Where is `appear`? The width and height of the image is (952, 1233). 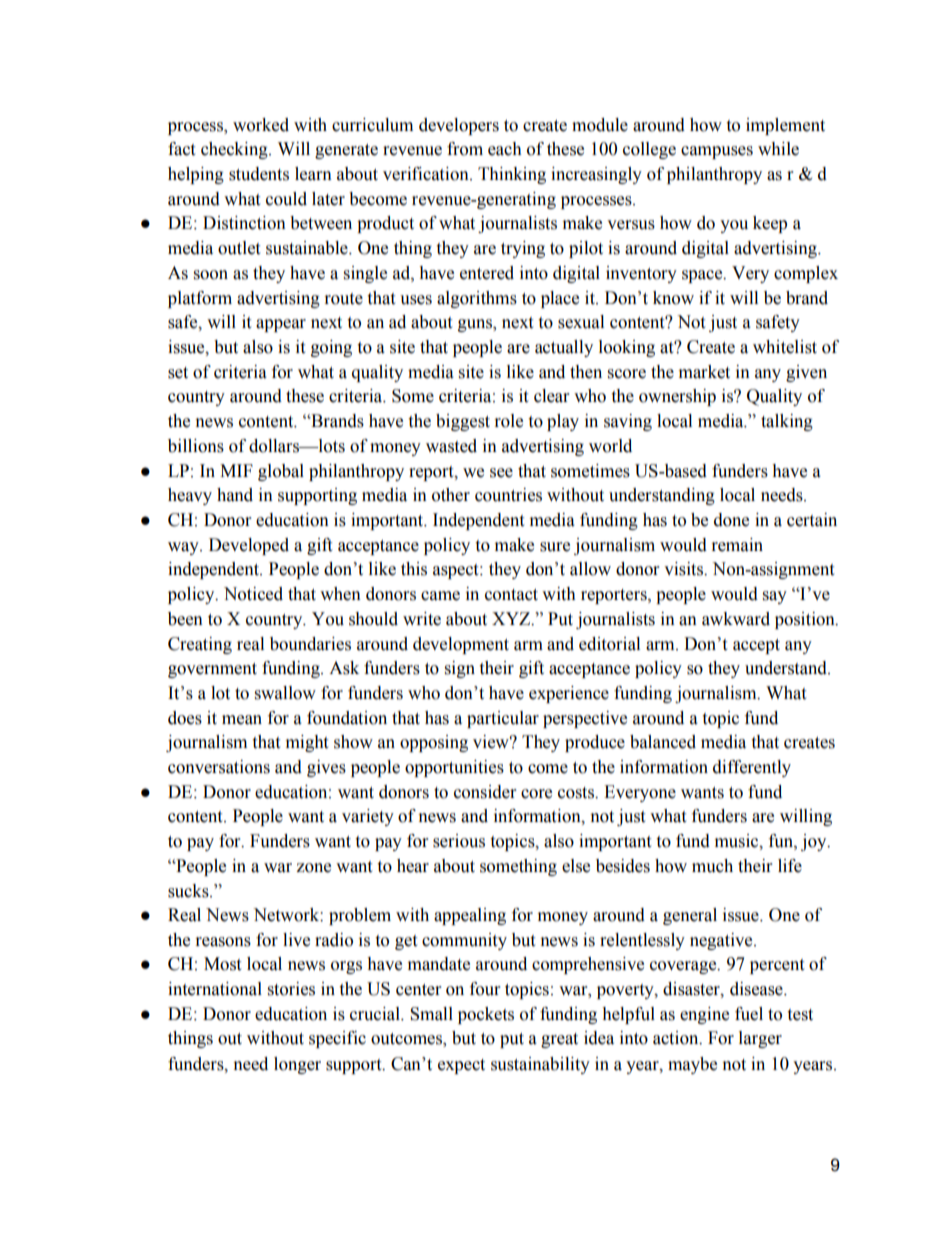 appear is located at coordinates (281, 325).
